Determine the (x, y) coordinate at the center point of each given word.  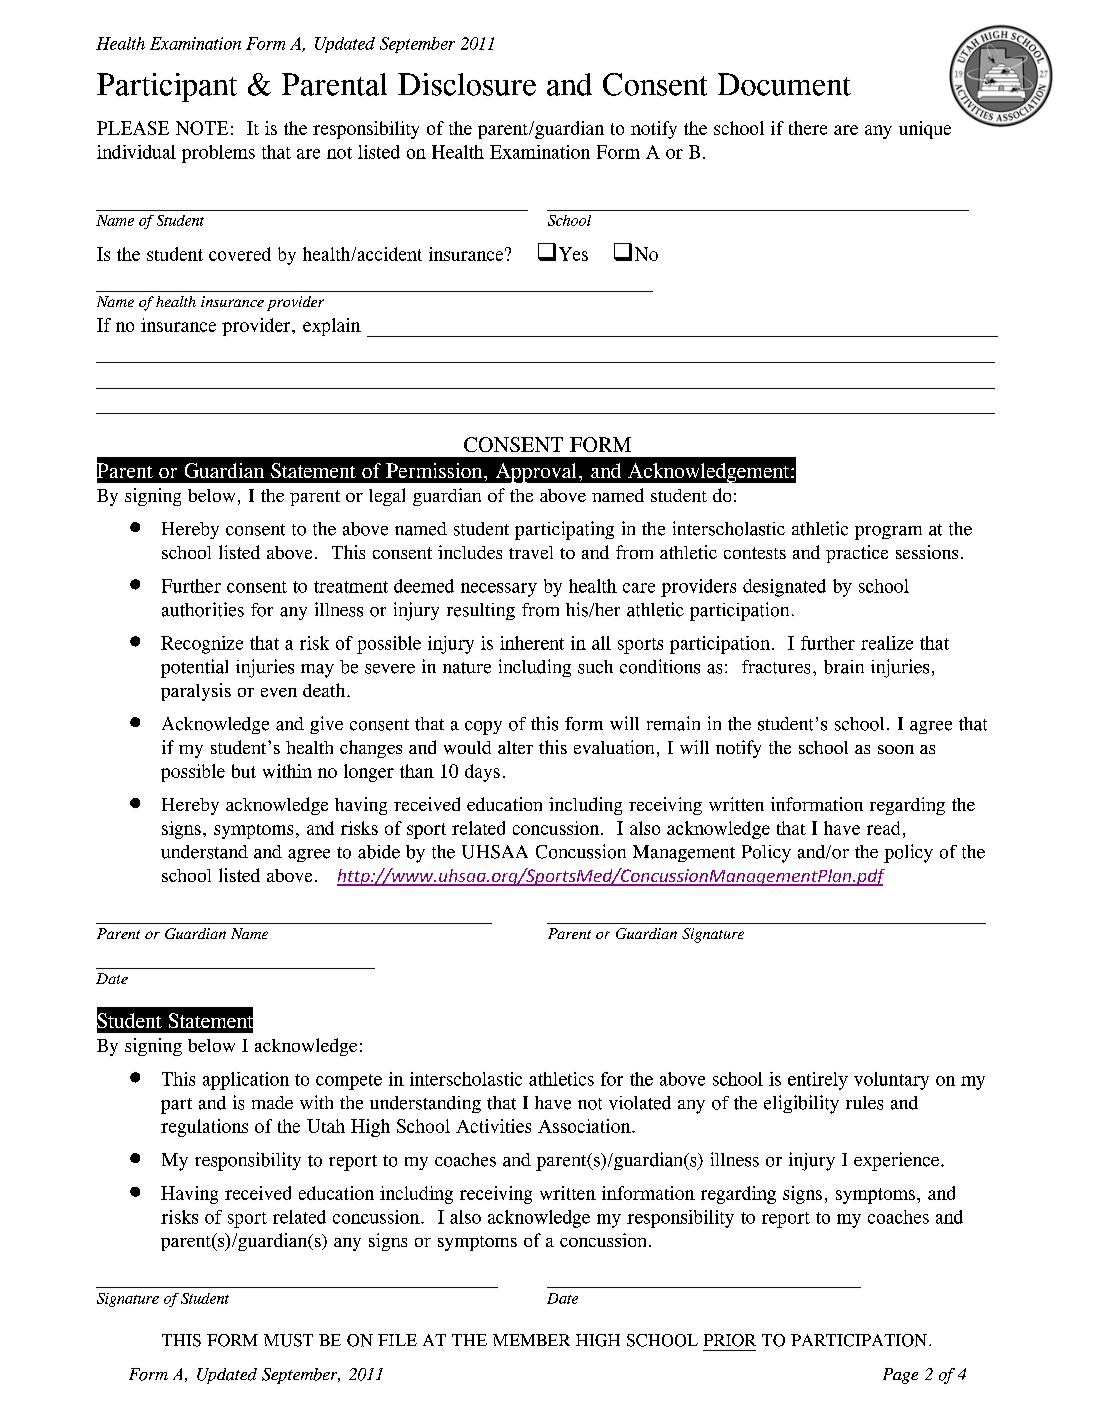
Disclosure (467, 84)
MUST (288, 1340)
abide (379, 852)
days (482, 773)
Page (900, 1376)
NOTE (202, 128)
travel (531, 552)
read (883, 828)
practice (857, 554)
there (808, 128)
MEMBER (531, 1340)
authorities (203, 609)
